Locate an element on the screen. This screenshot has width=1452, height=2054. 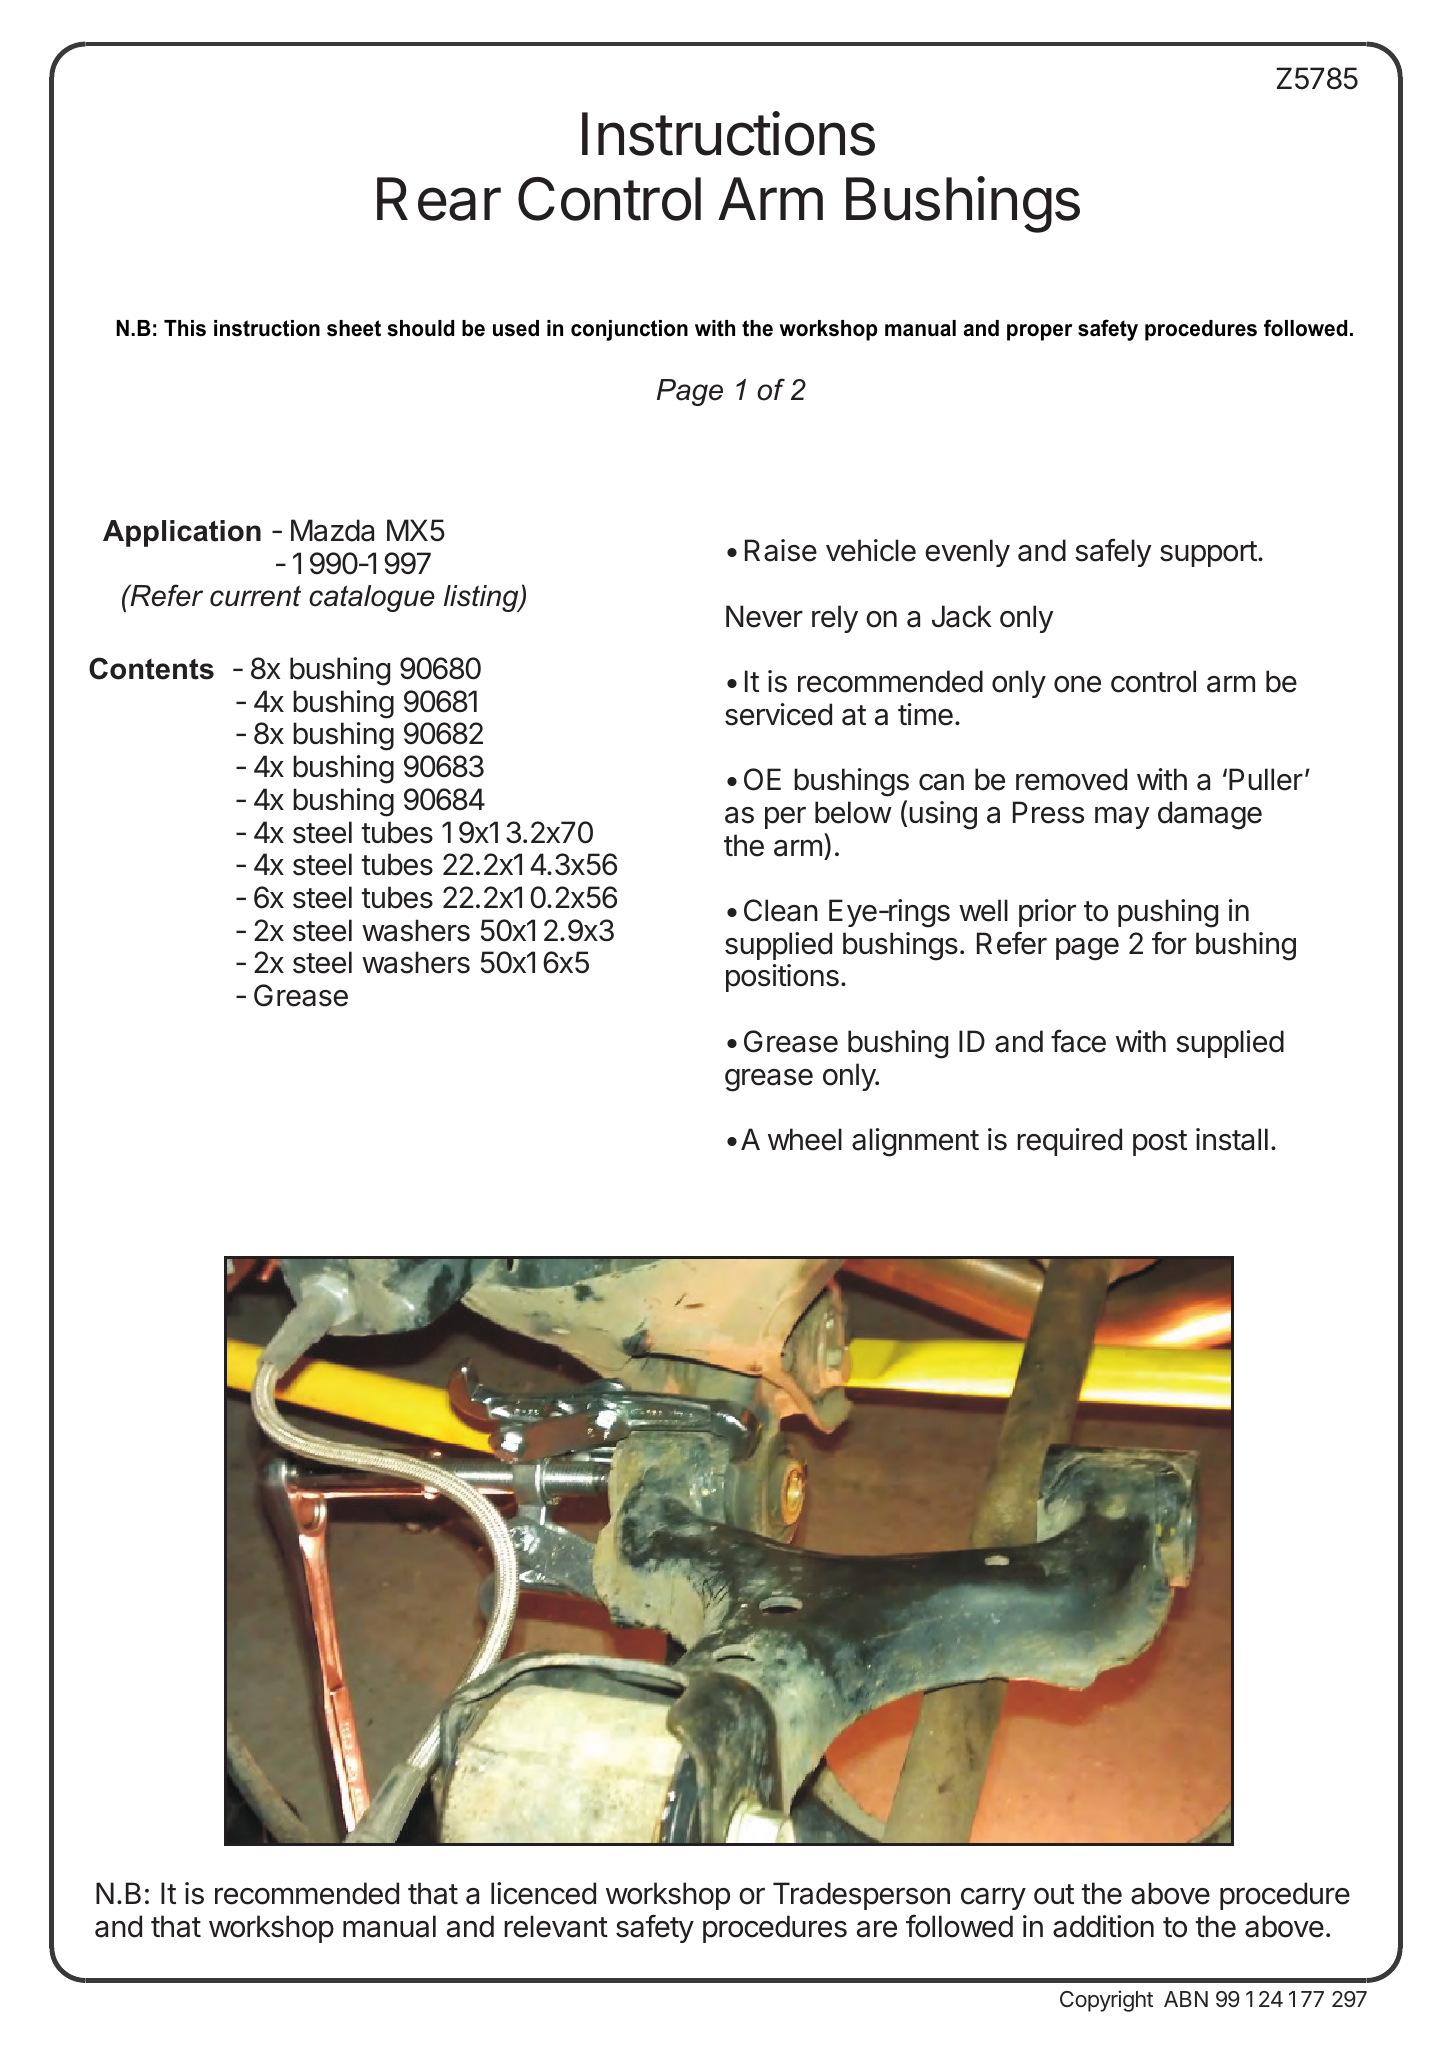
sheet is located at coordinates (354, 328).
